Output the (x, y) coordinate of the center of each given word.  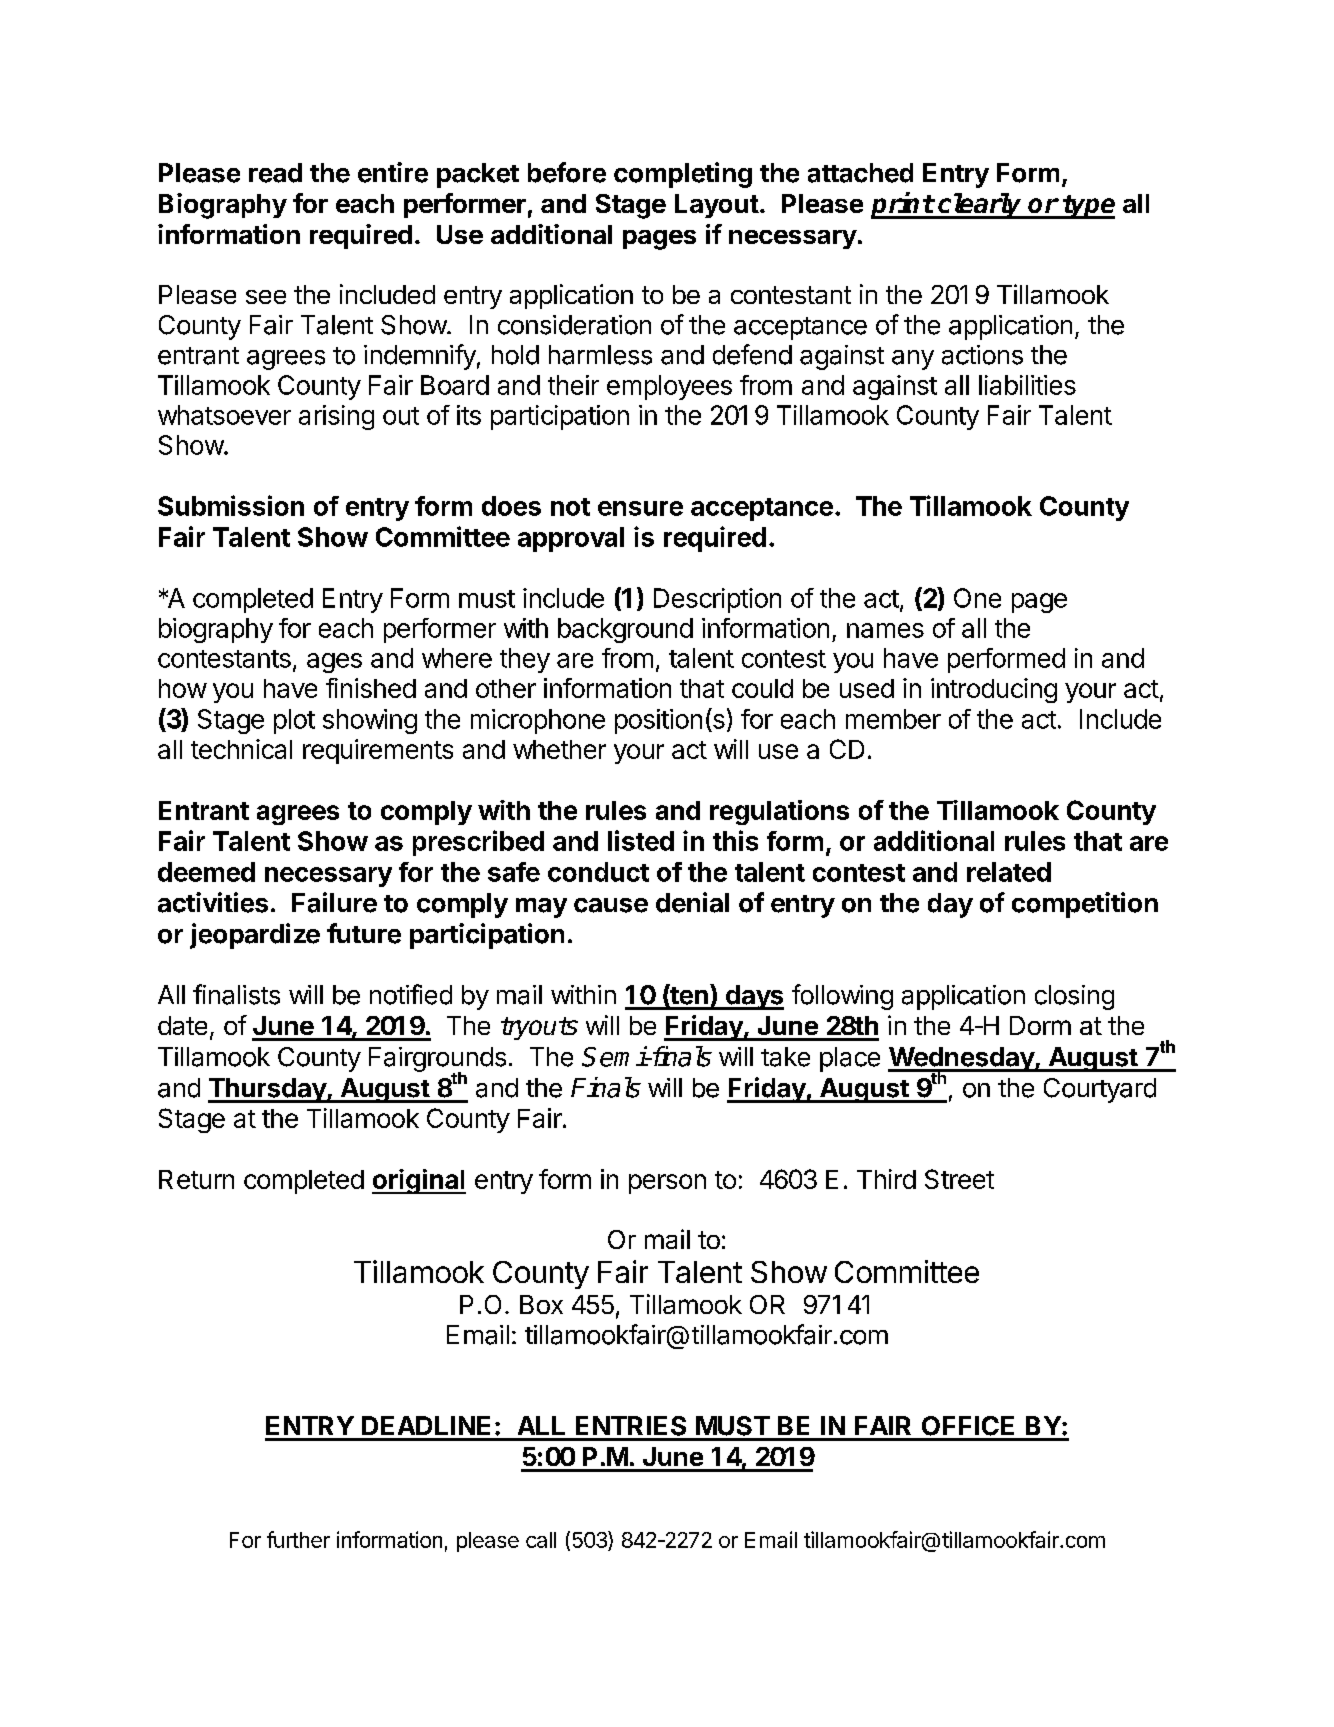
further (298, 1539)
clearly (980, 206)
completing (683, 175)
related (1009, 872)
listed (641, 840)
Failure (334, 902)
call (541, 1540)
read (275, 173)
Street (959, 1179)
